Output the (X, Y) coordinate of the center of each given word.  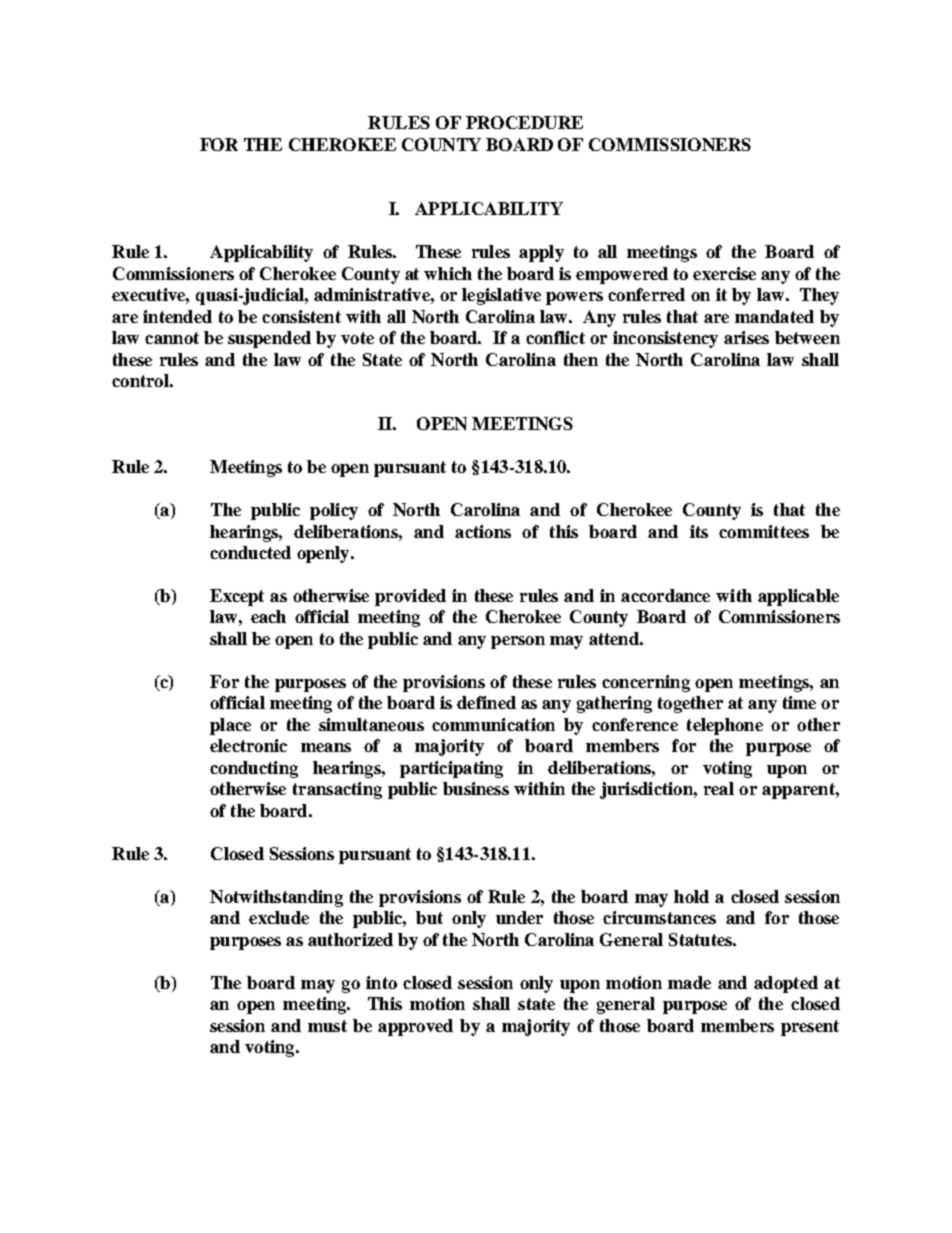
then (581, 359)
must (327, 1026)
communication (493, 724)
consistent (301, 316)
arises (746, 337)
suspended (269, 339)
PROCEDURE (524, 122)
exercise (724, 273)
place (230, 726)
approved (415, 1027)
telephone (725, 726)
